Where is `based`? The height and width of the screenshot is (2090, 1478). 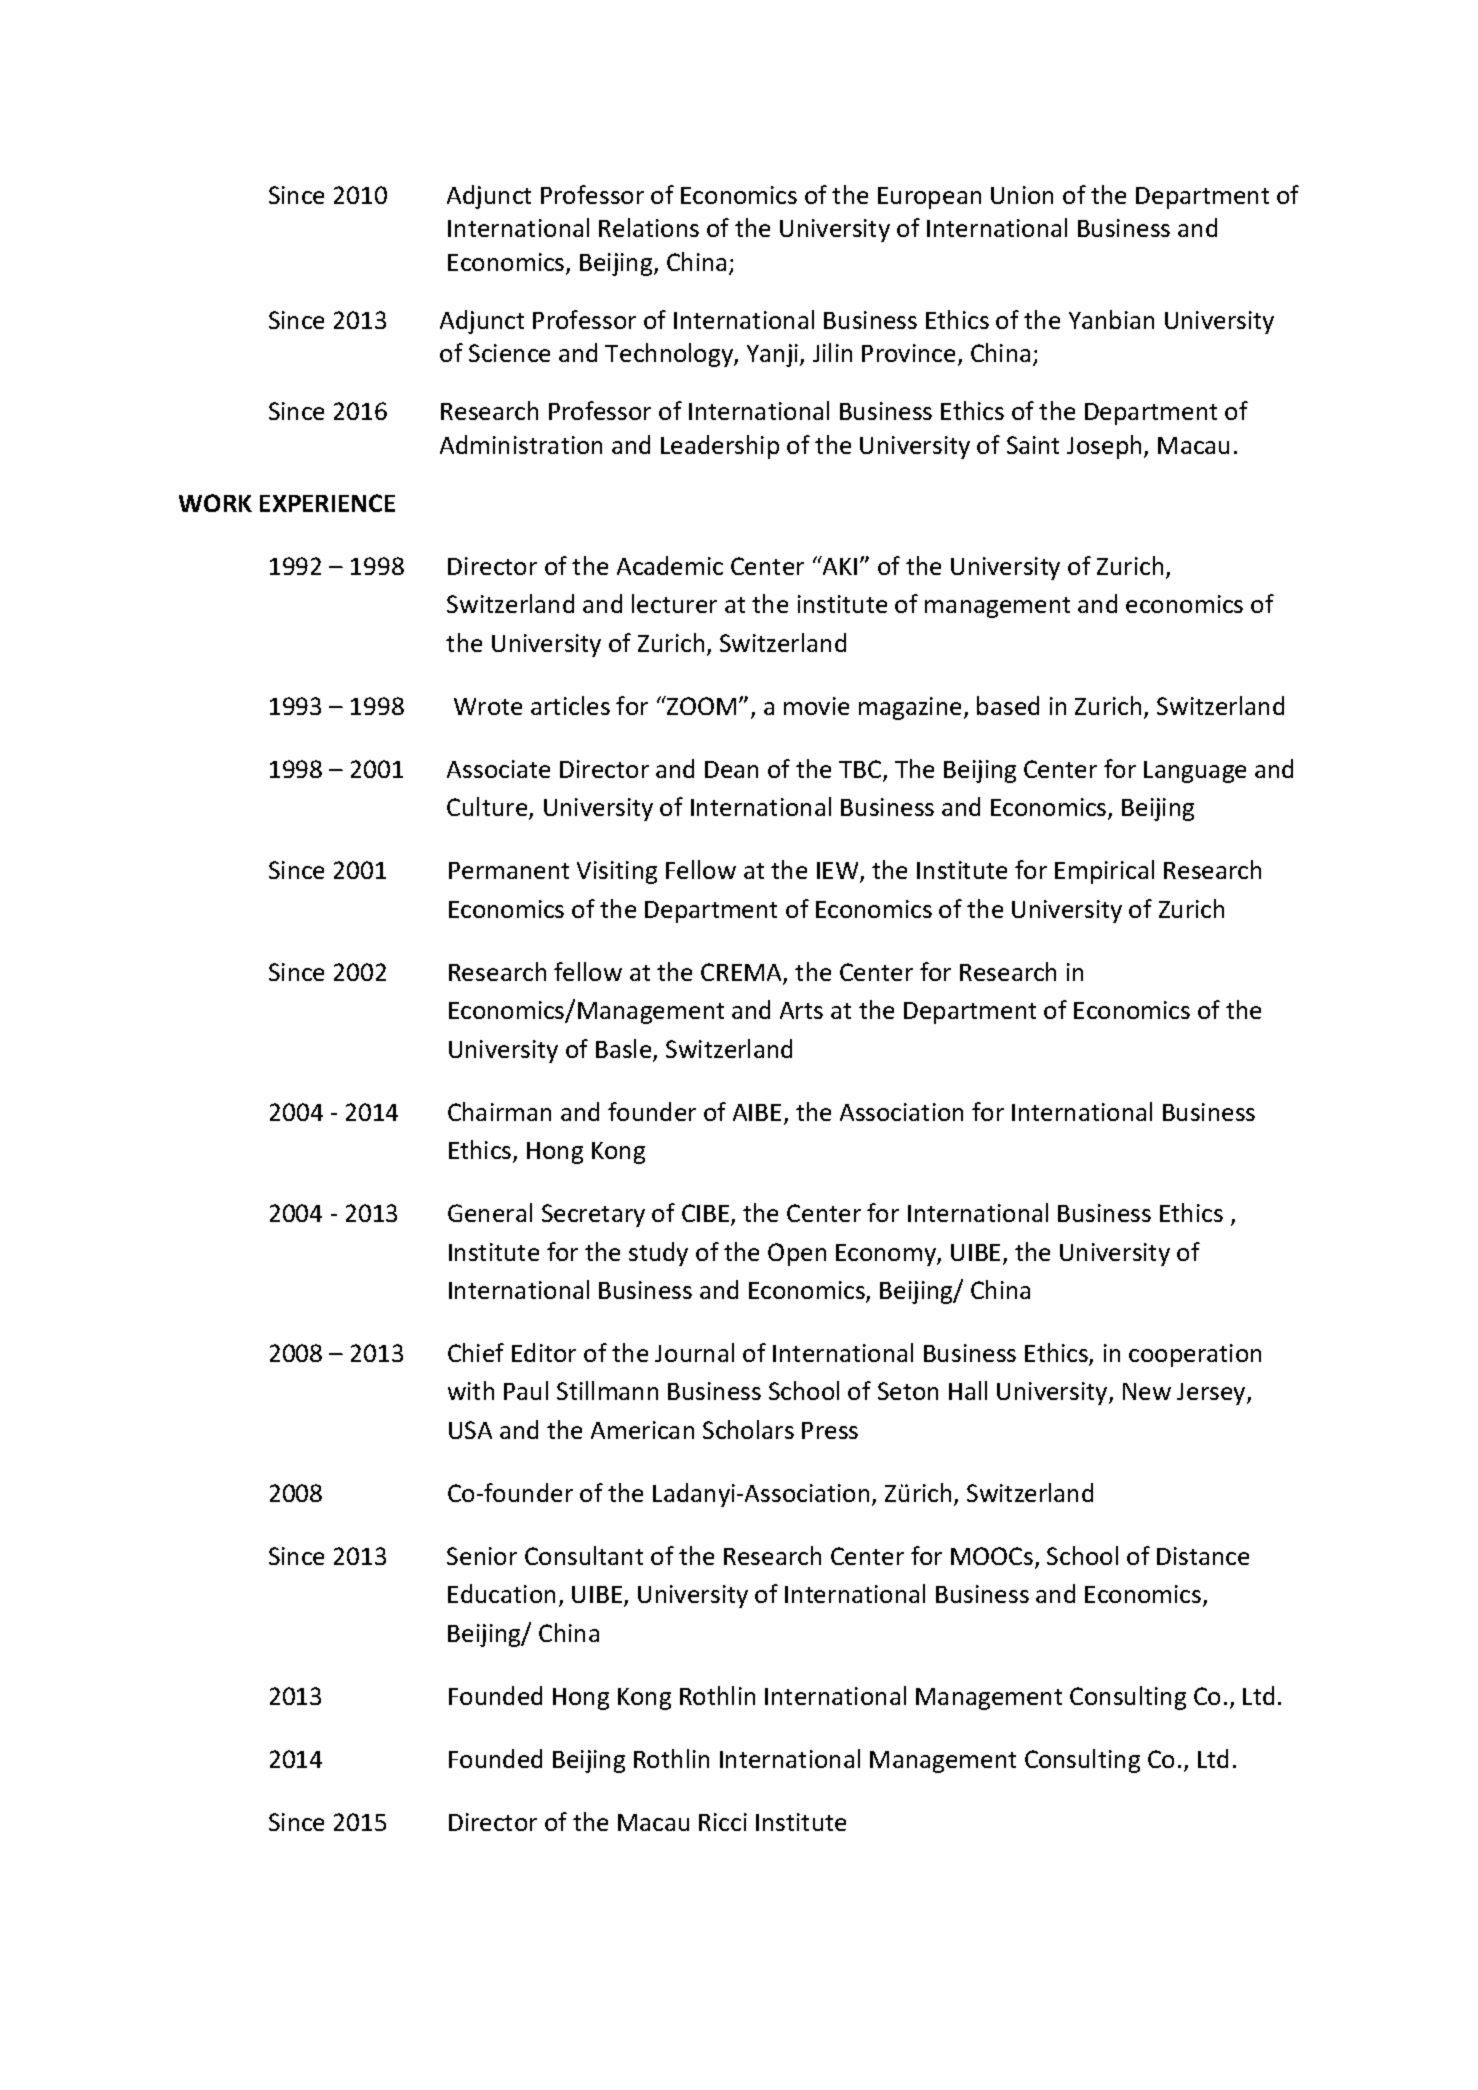 based is located at coordinates (1008, 705).
